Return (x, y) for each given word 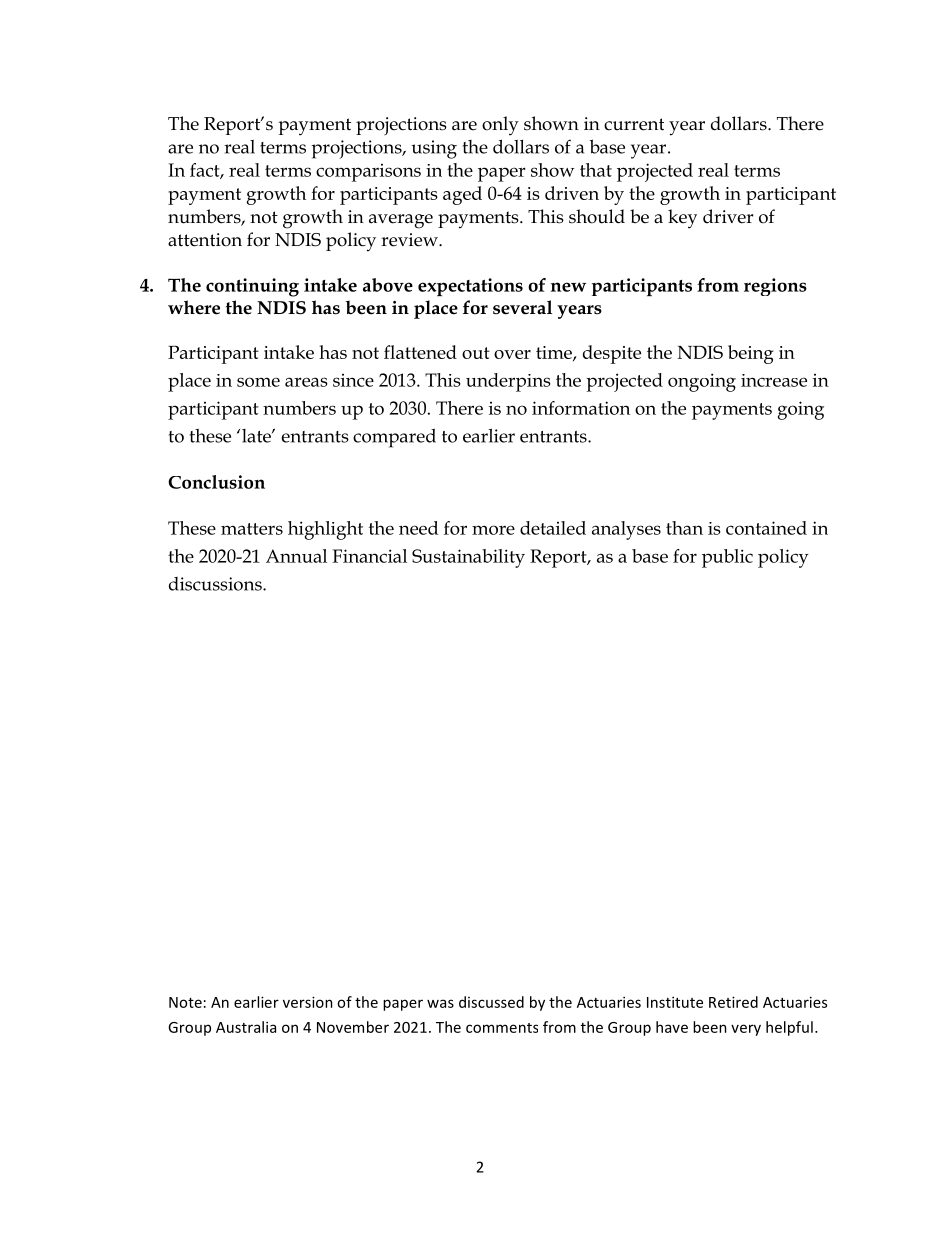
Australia (246, 1027)
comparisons (368, 173)
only (500, 126)
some (258, 382)
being (751, 354)
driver (728, 216)
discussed (491, 1002)
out (476, 353)
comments (502, 1028)
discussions (216, 584)
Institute (675, 1002)
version (308, 1002)
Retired (733, 1002)
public (727, 558)
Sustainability (468, 558)
